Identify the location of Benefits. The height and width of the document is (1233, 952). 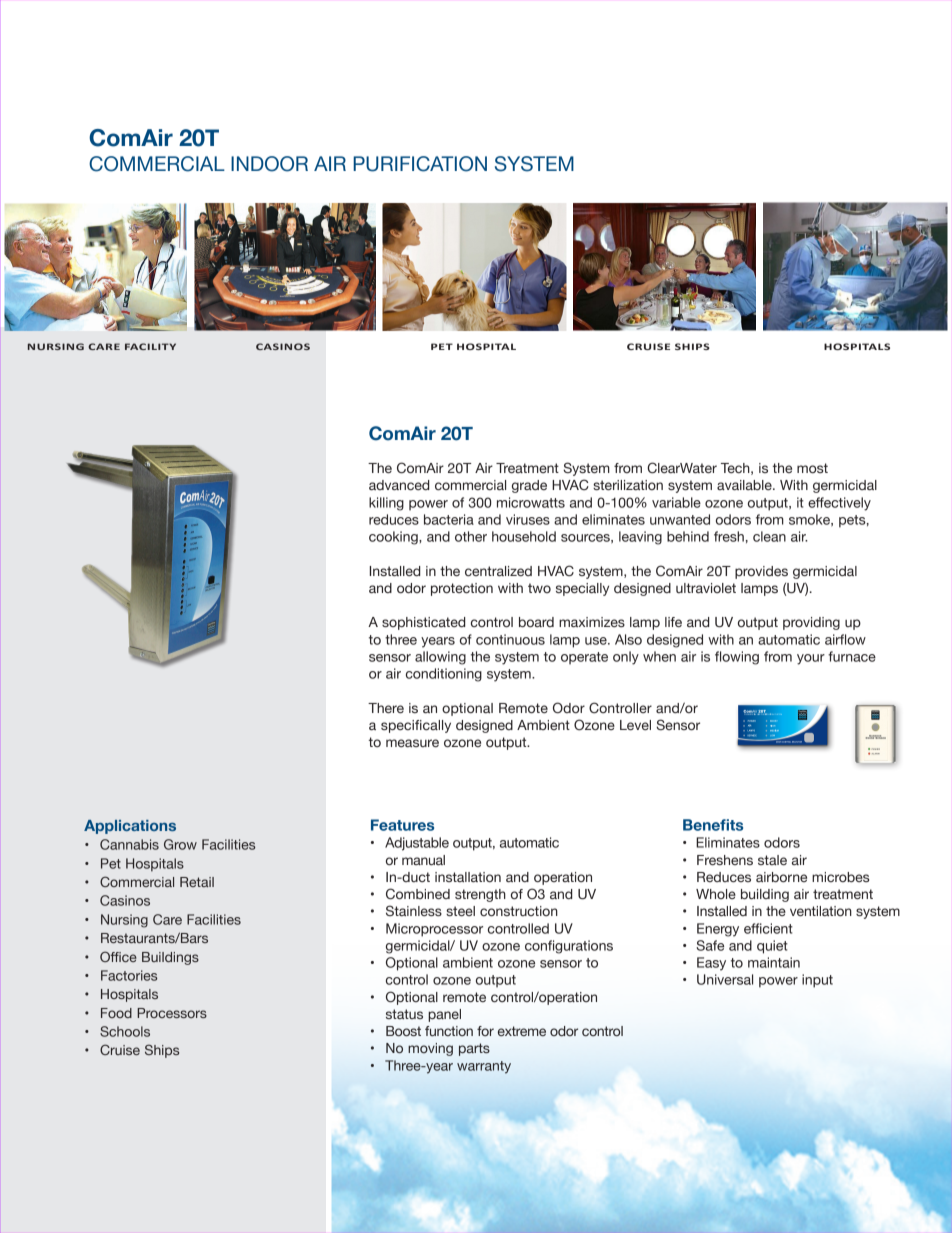
(713, 825).
